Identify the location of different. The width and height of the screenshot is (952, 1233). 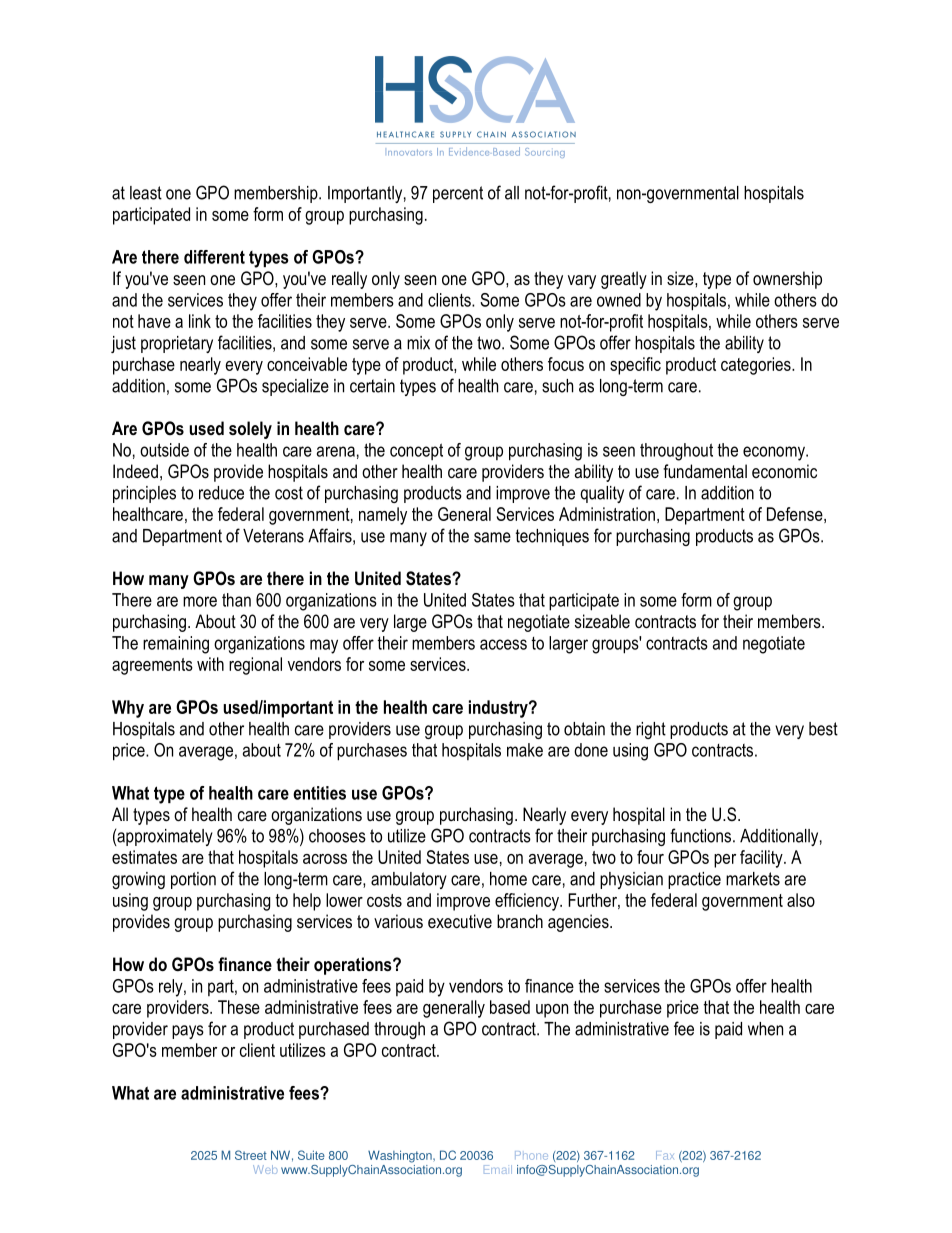
(214, 257).
